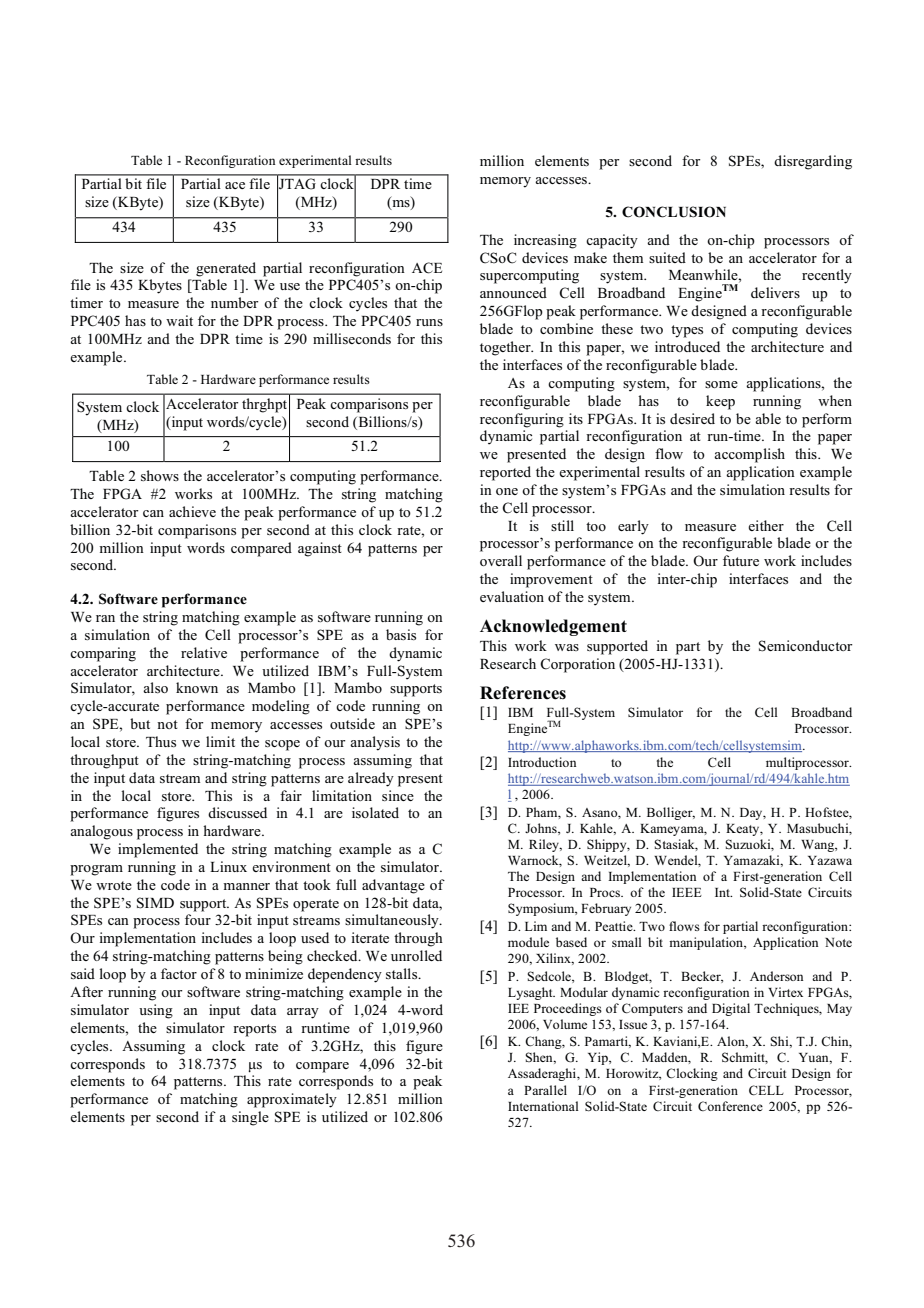 This screenshot has width=924, height=1308. I want to click on single, so click(250, 1118).
